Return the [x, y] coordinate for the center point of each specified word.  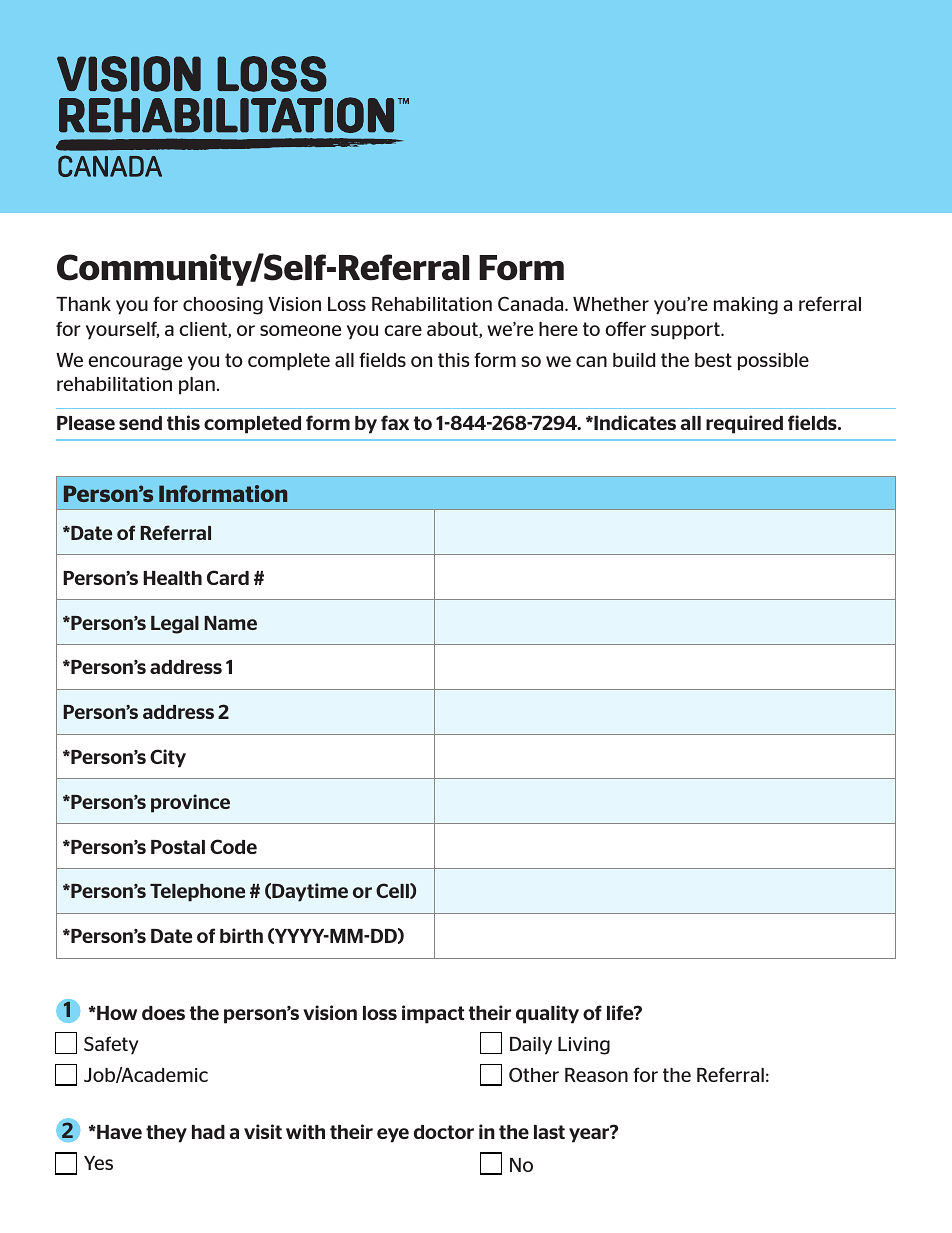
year [590, 1134]
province [190, 803]
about [453, 330]
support [686, 331]
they [166, 1134]
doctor [444, 1132]
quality [547, 1014]
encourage [135, 363]
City [168, 758]
